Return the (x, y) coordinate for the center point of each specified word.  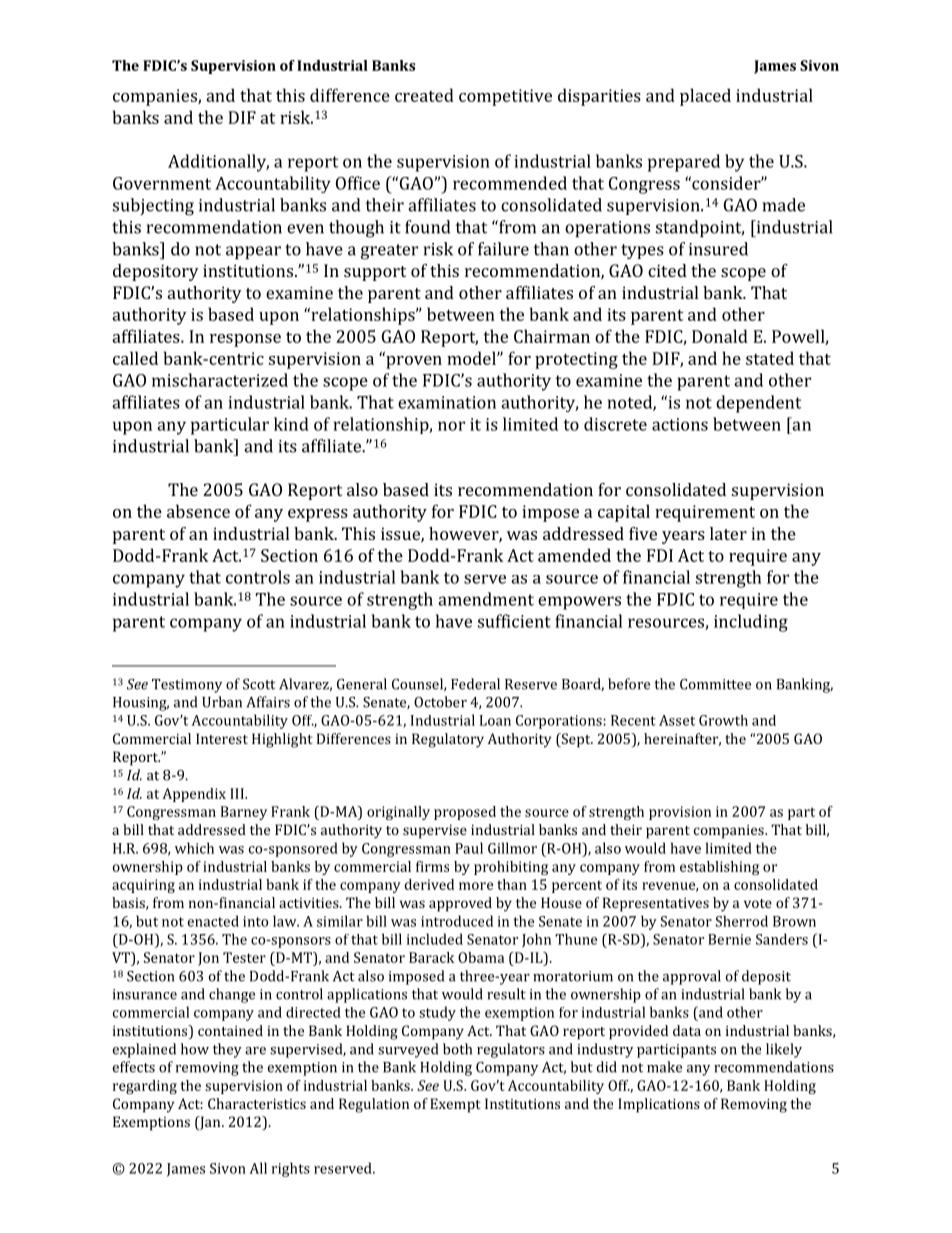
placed (705, 97)
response (245, 340)
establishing (719, 868)
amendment (486, 599)
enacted (213, 921)
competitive (505, 97)
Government (162, 183)
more (476, 886)
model (472, 358)
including (751, 623)
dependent (758, 404)
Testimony (187, 686)
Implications (659, 1105)
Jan (210, 1123)
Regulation (374, 1105)
